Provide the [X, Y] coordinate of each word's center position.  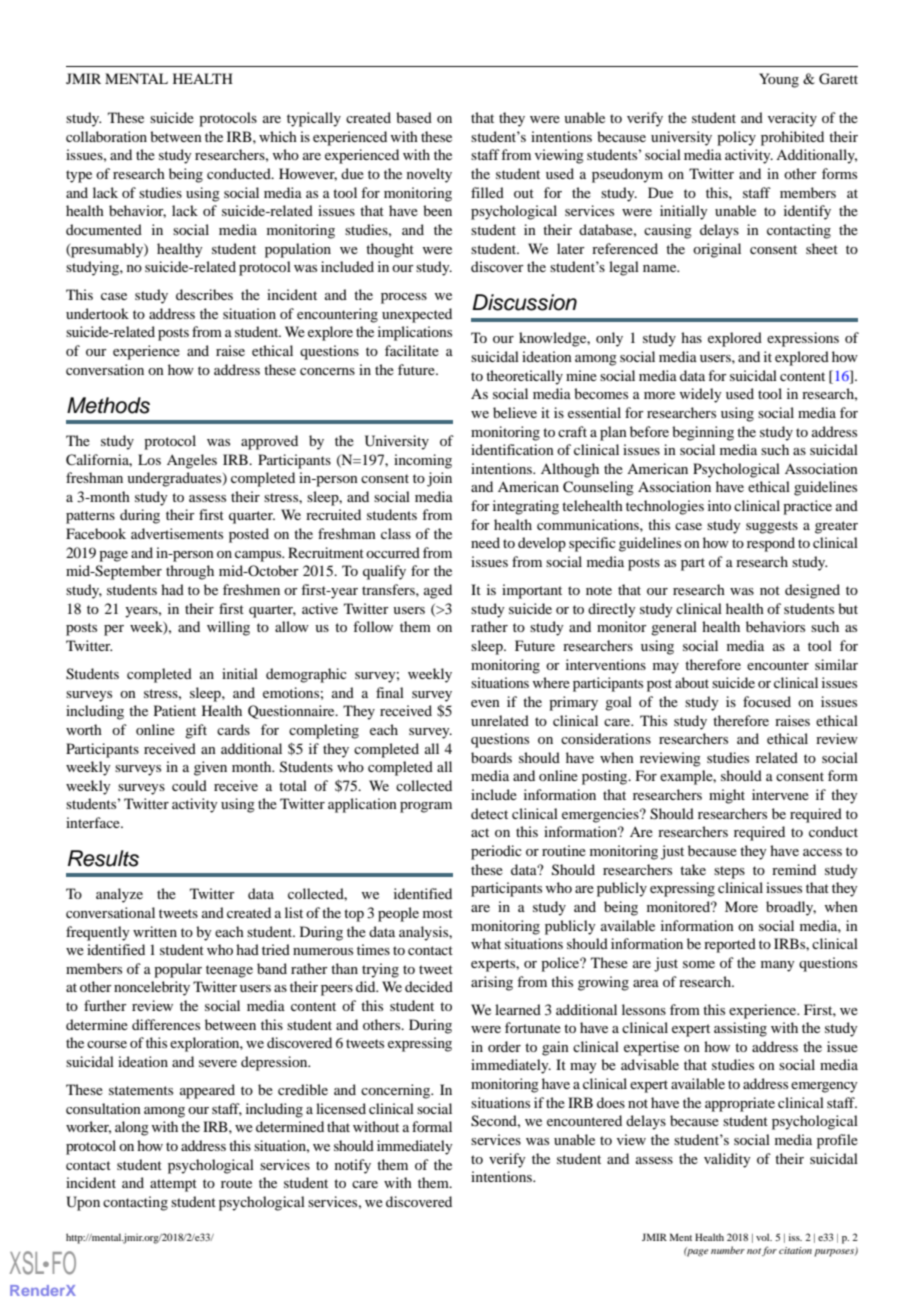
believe [515, 412]
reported [730, 945]
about [692, 682]
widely [701, 395]
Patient [175, 710]
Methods [108, 405]
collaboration [106, 136]
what [486, 943]
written [155, 931]
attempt [173, 1185]
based [414, 117]
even [485, 703]
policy [736, 138]
